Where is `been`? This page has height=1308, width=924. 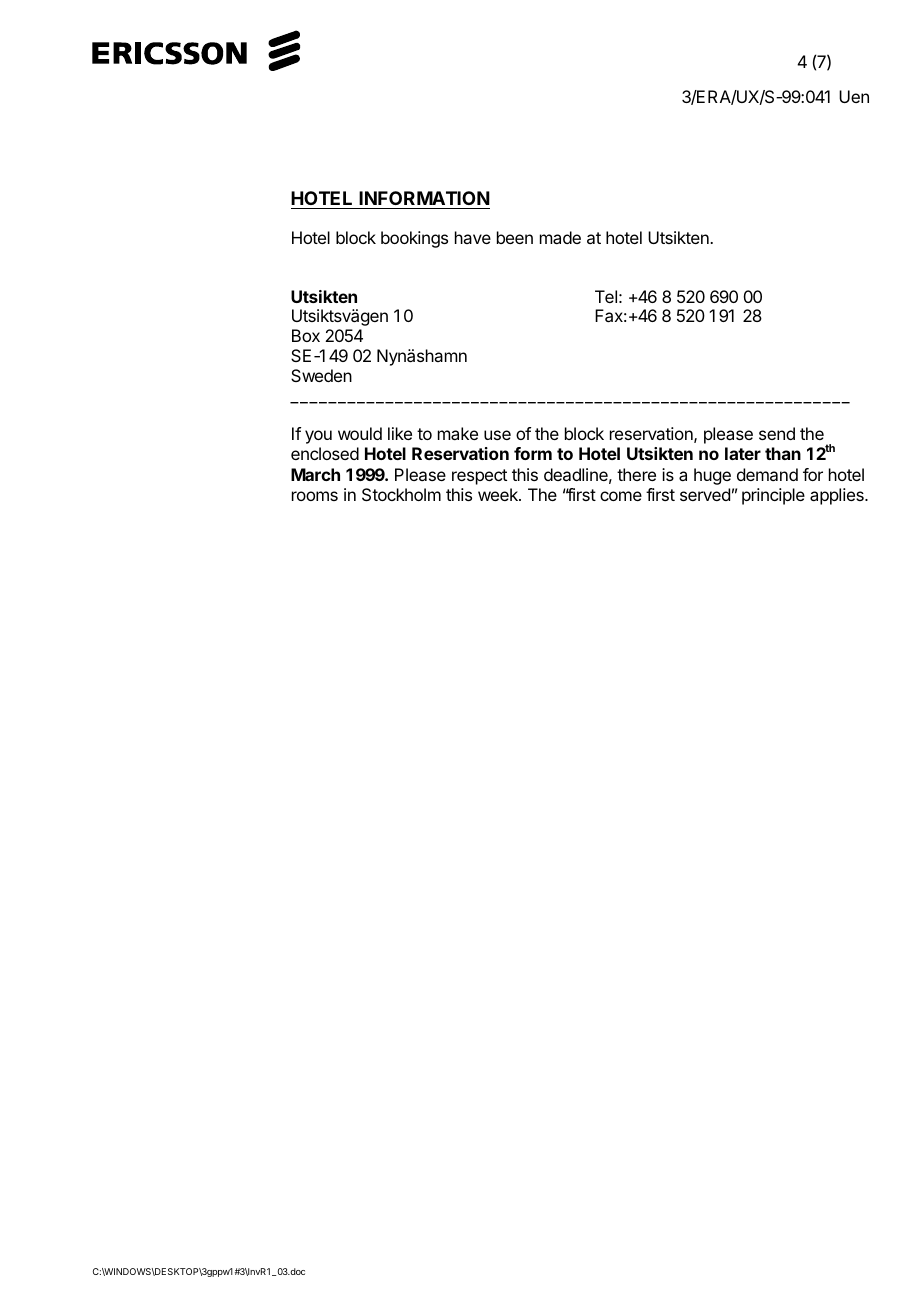 been is located at coordinates (515, 237).
